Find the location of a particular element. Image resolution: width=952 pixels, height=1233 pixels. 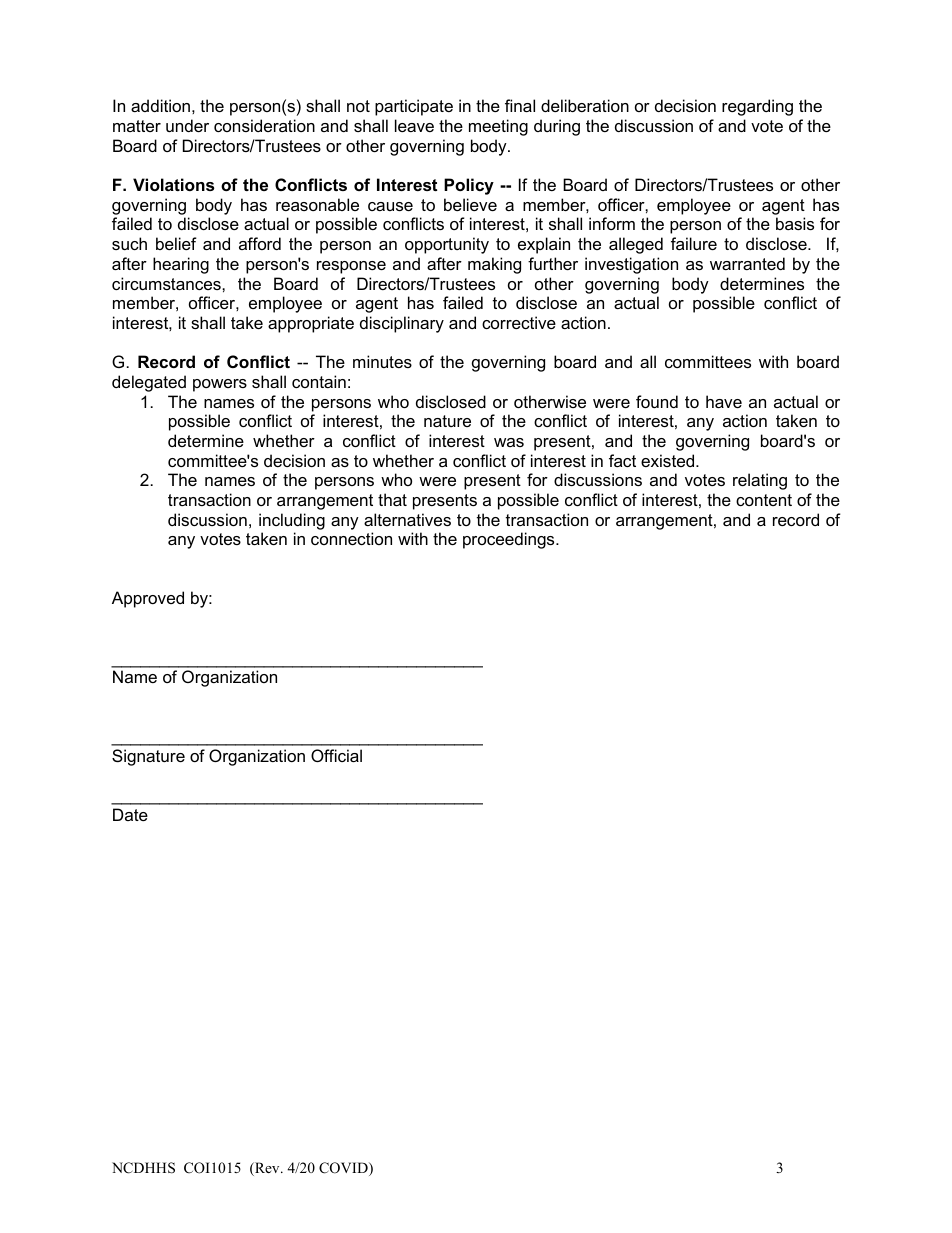

proceedings is located at coordinates (510, 540).
